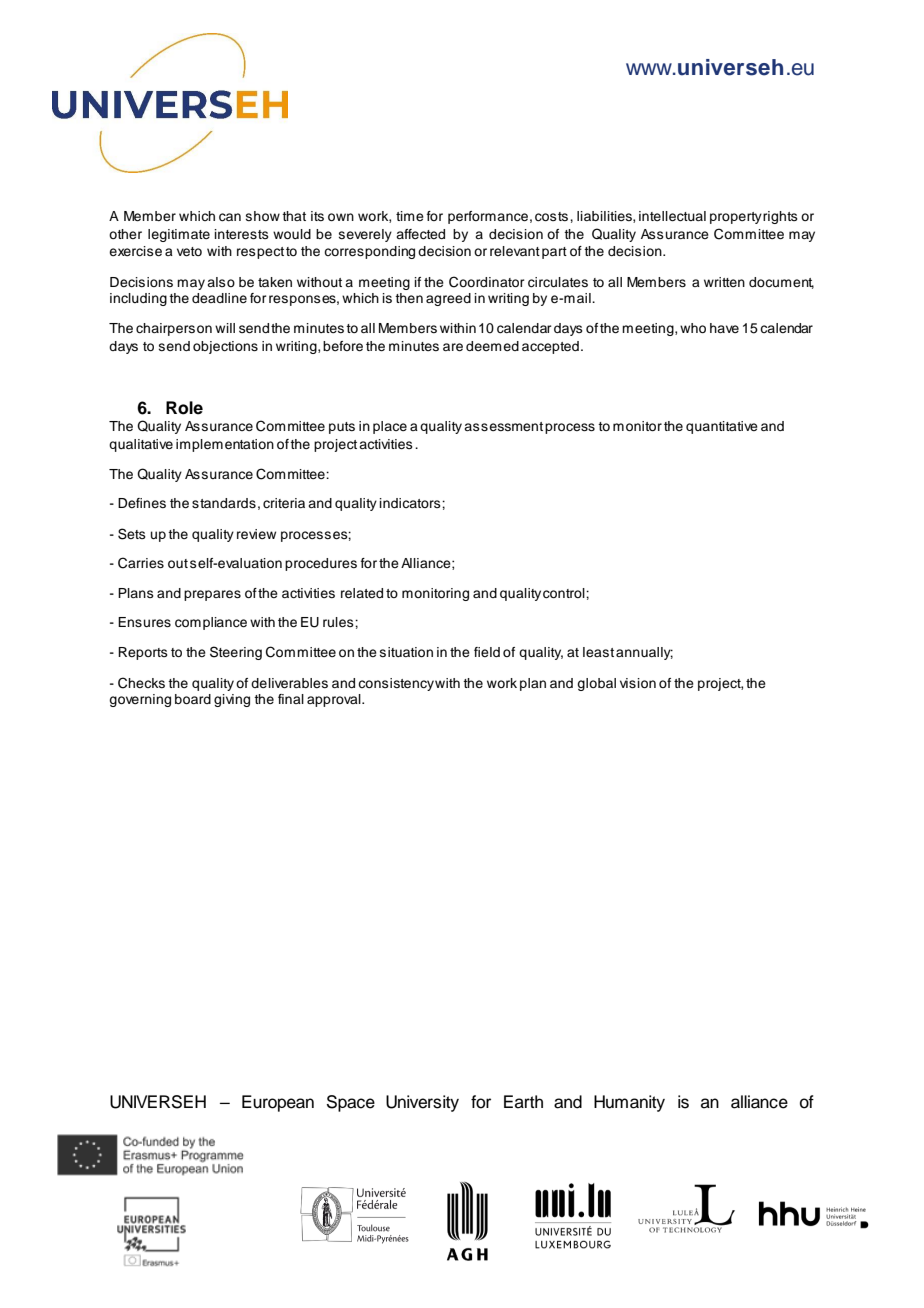  Describe the element at coordinates (672, 216) in the image. I see `intellectual` at that location.
